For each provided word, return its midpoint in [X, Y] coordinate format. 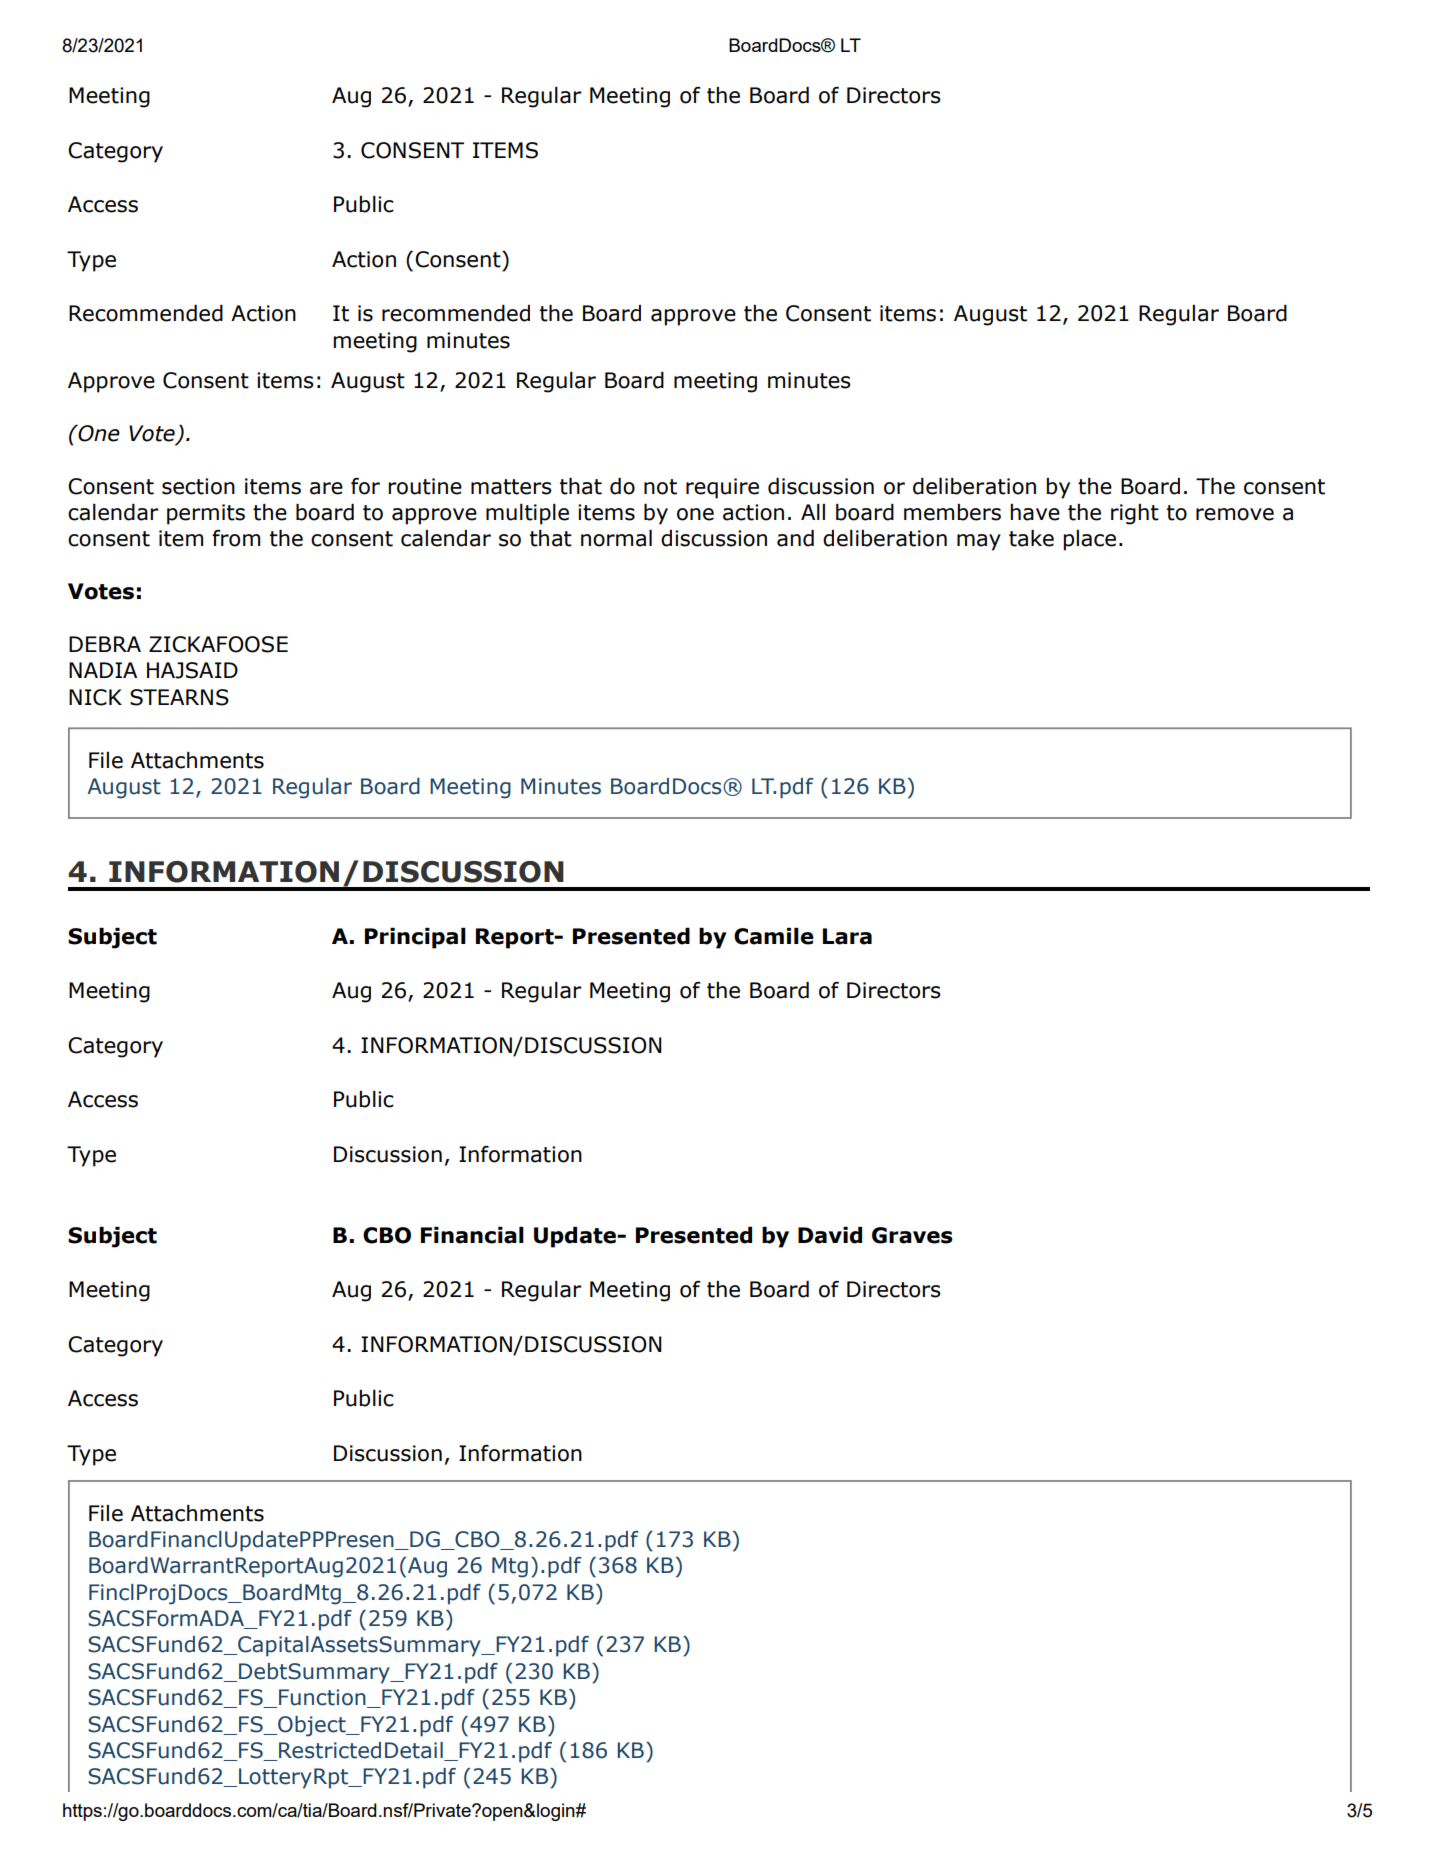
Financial [472, 1235]
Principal [415, 938]
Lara [847, 936]
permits [206, 514]
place [1089, 540]
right [1135, 514]
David [830, 1235]
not [660, 487]
